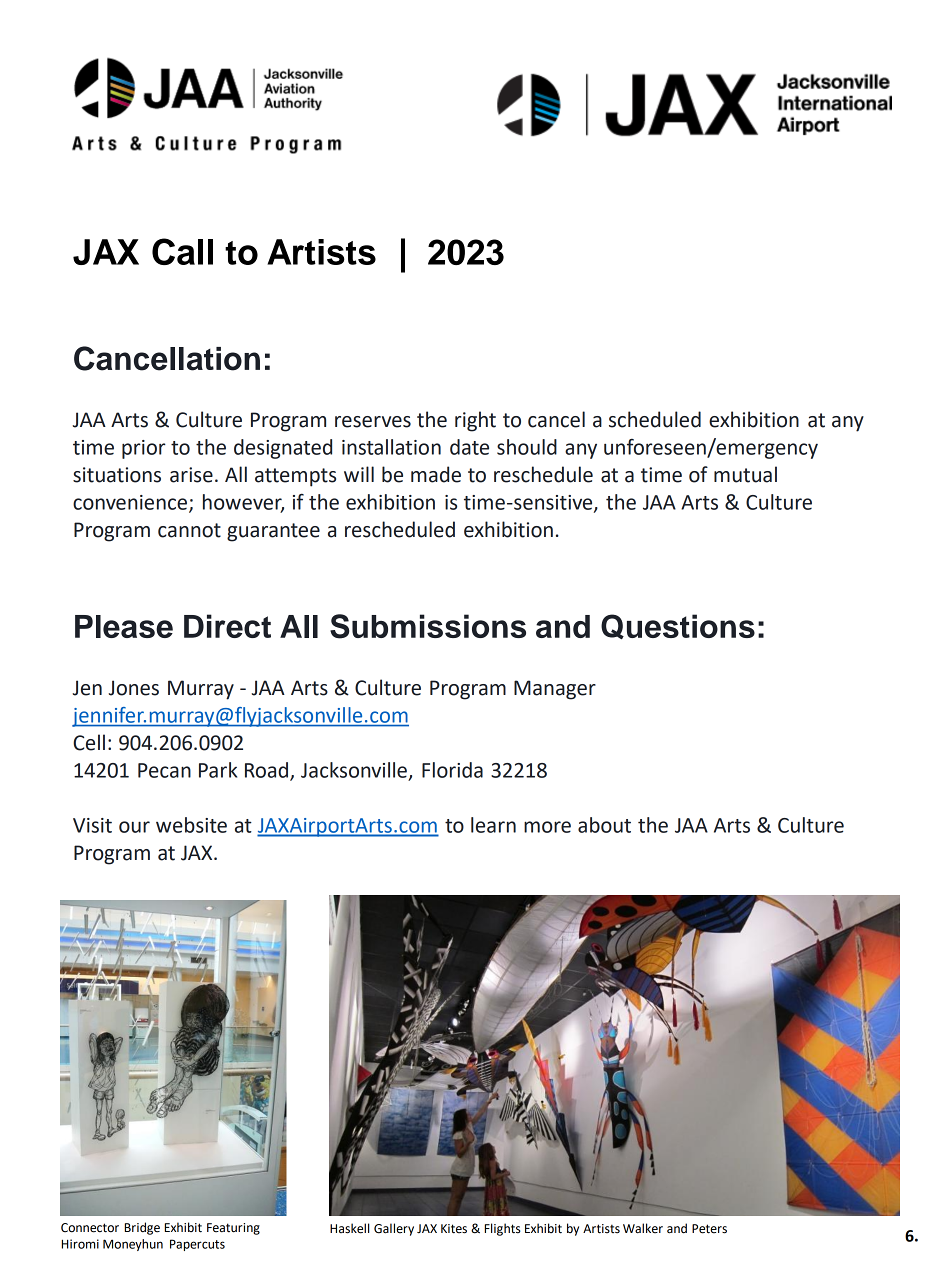  Describe the element at coordinates (164, 770) in the screenshot. I see `Pecan` at that location.
